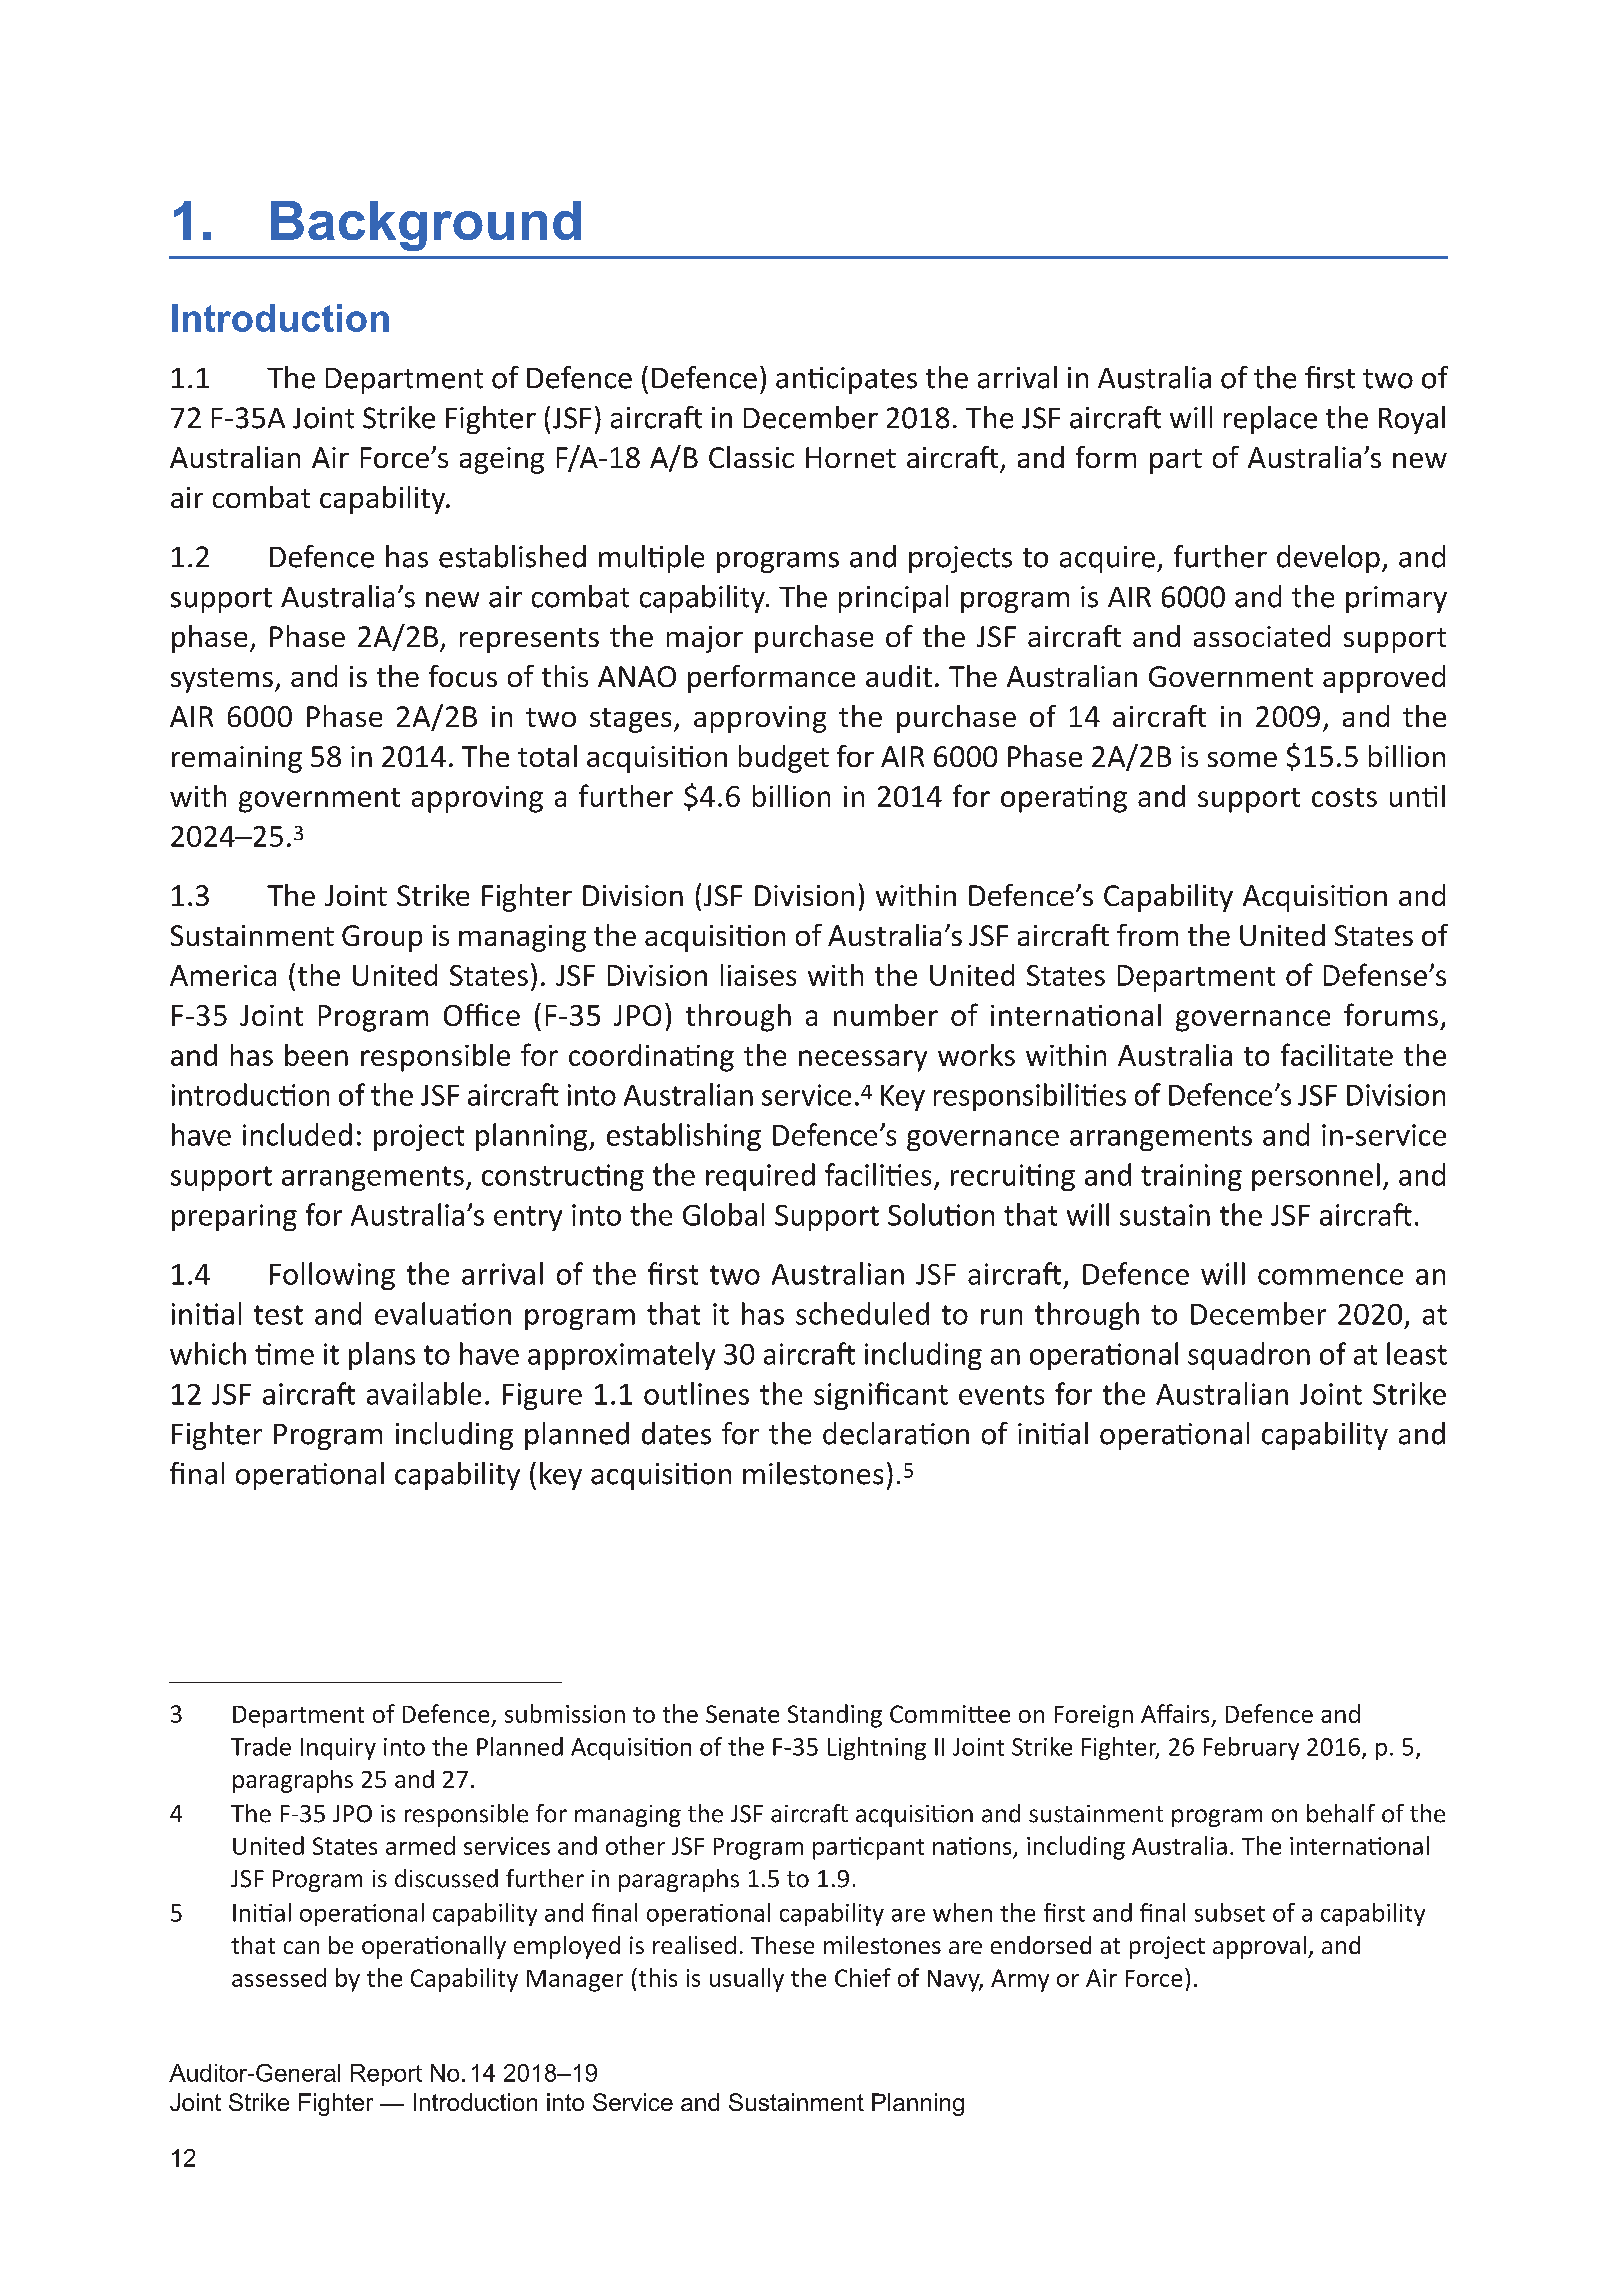  Describe the element at coordinates (1242, 759) in the image. I see `some` at that location.
